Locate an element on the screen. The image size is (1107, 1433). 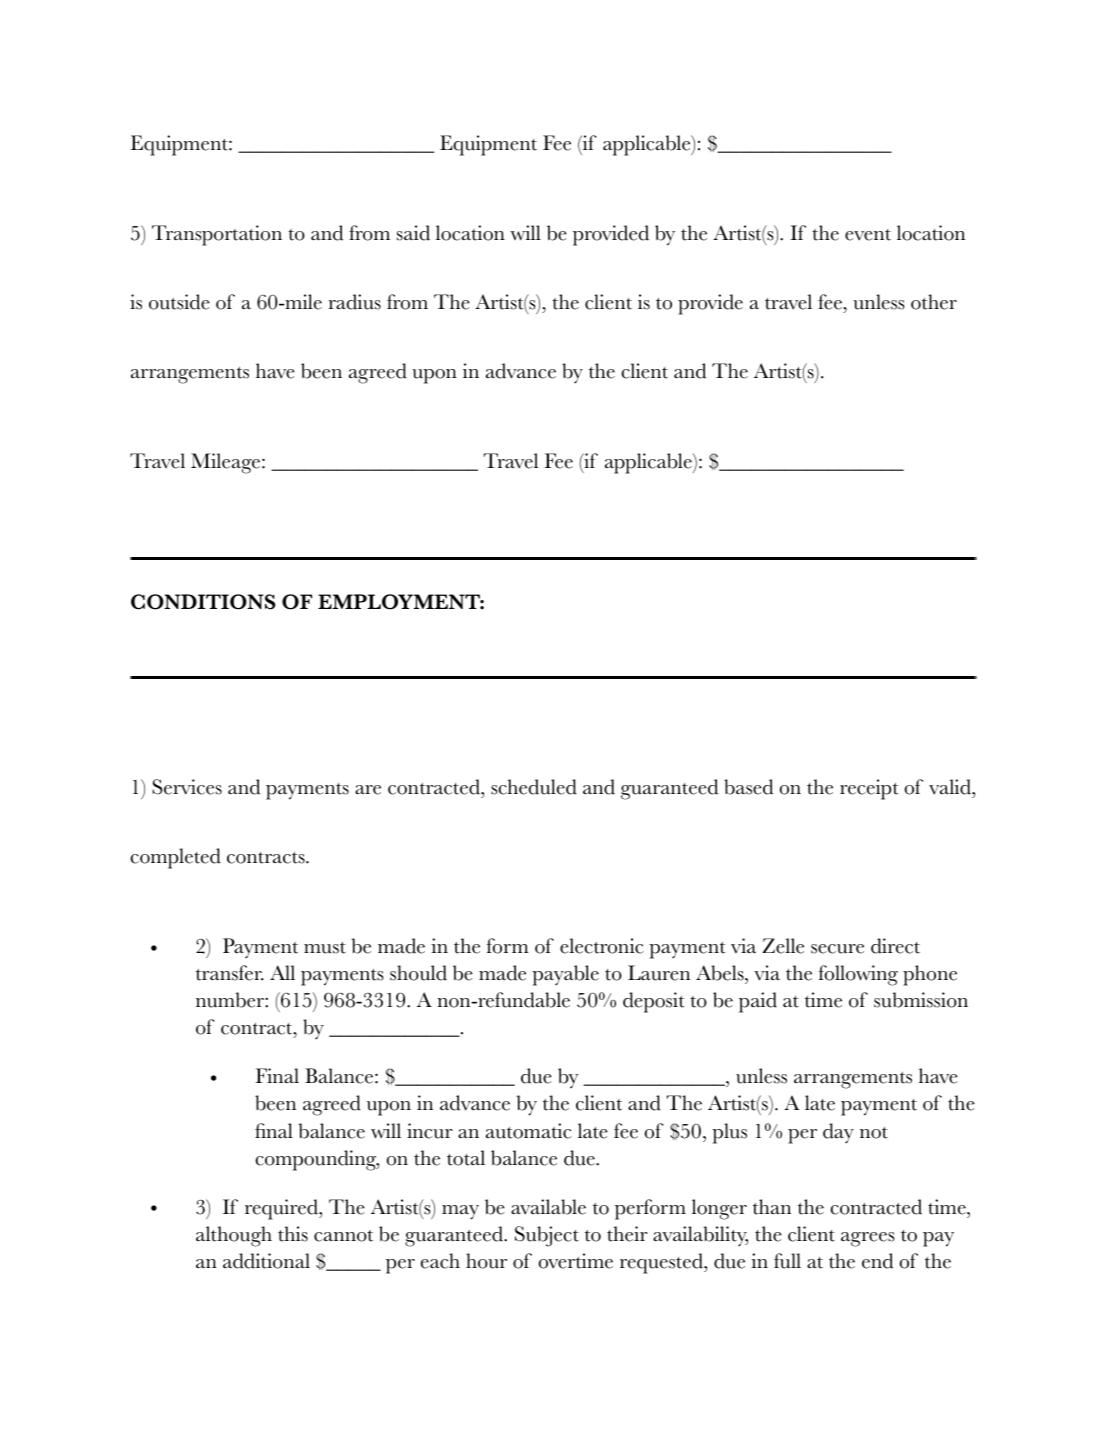
must is located at coordinates (325, 948).
